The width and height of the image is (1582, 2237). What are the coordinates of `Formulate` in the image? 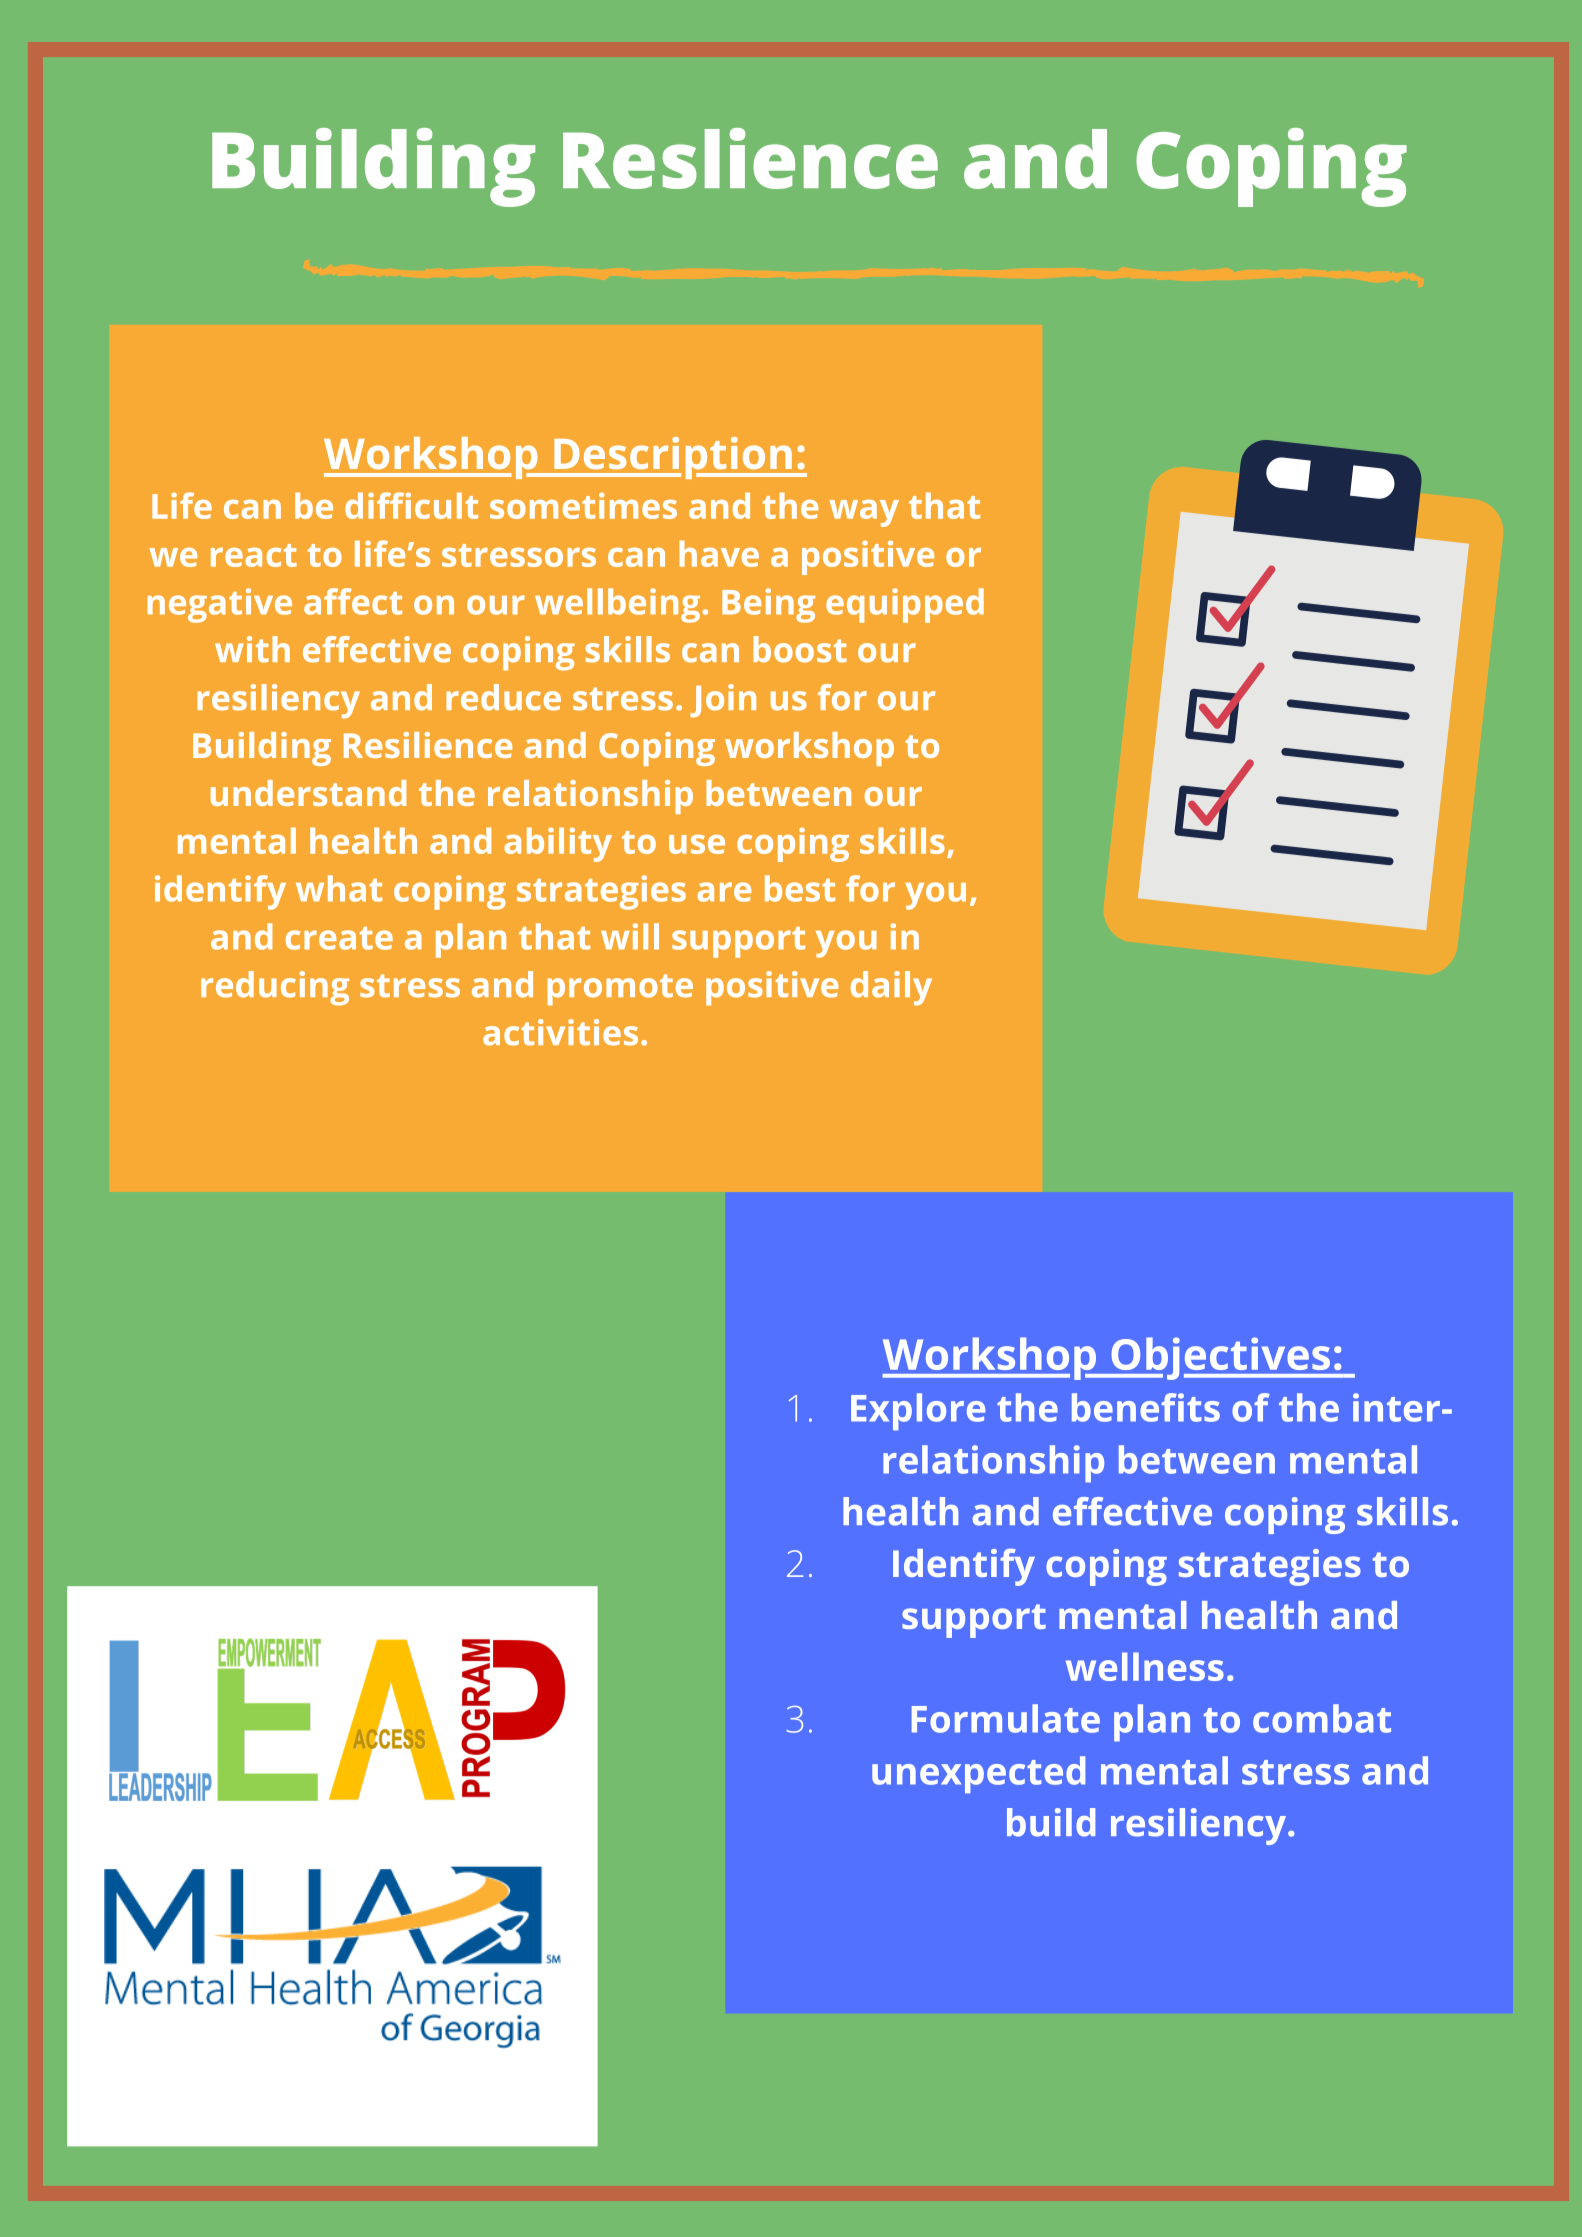 It's located at (1006, 1718).
